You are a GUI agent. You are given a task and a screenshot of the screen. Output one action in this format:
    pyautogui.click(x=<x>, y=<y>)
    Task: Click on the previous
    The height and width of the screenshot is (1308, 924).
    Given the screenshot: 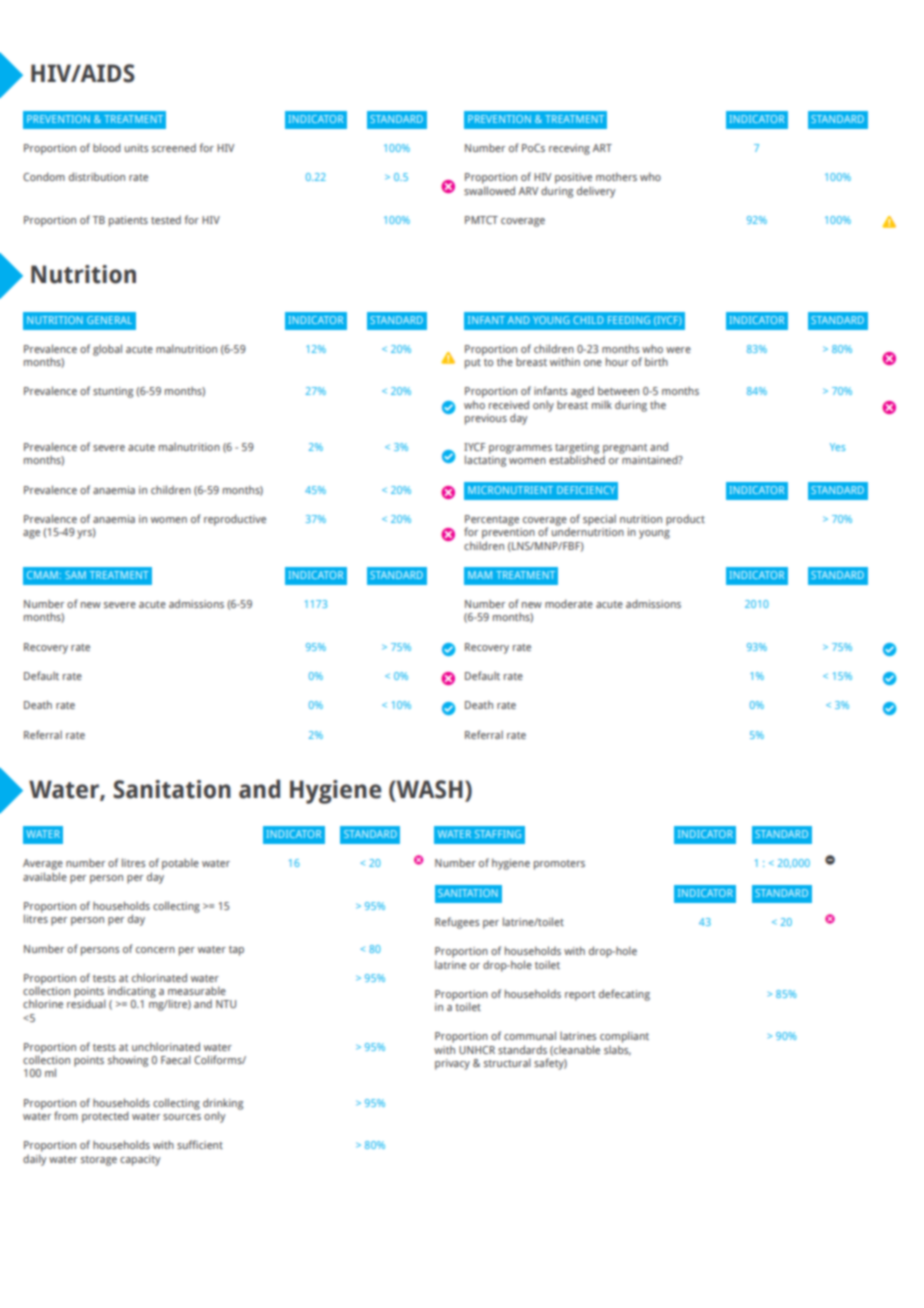 What is the action you would take?
    pyautogui.click(x=486, y=419)
